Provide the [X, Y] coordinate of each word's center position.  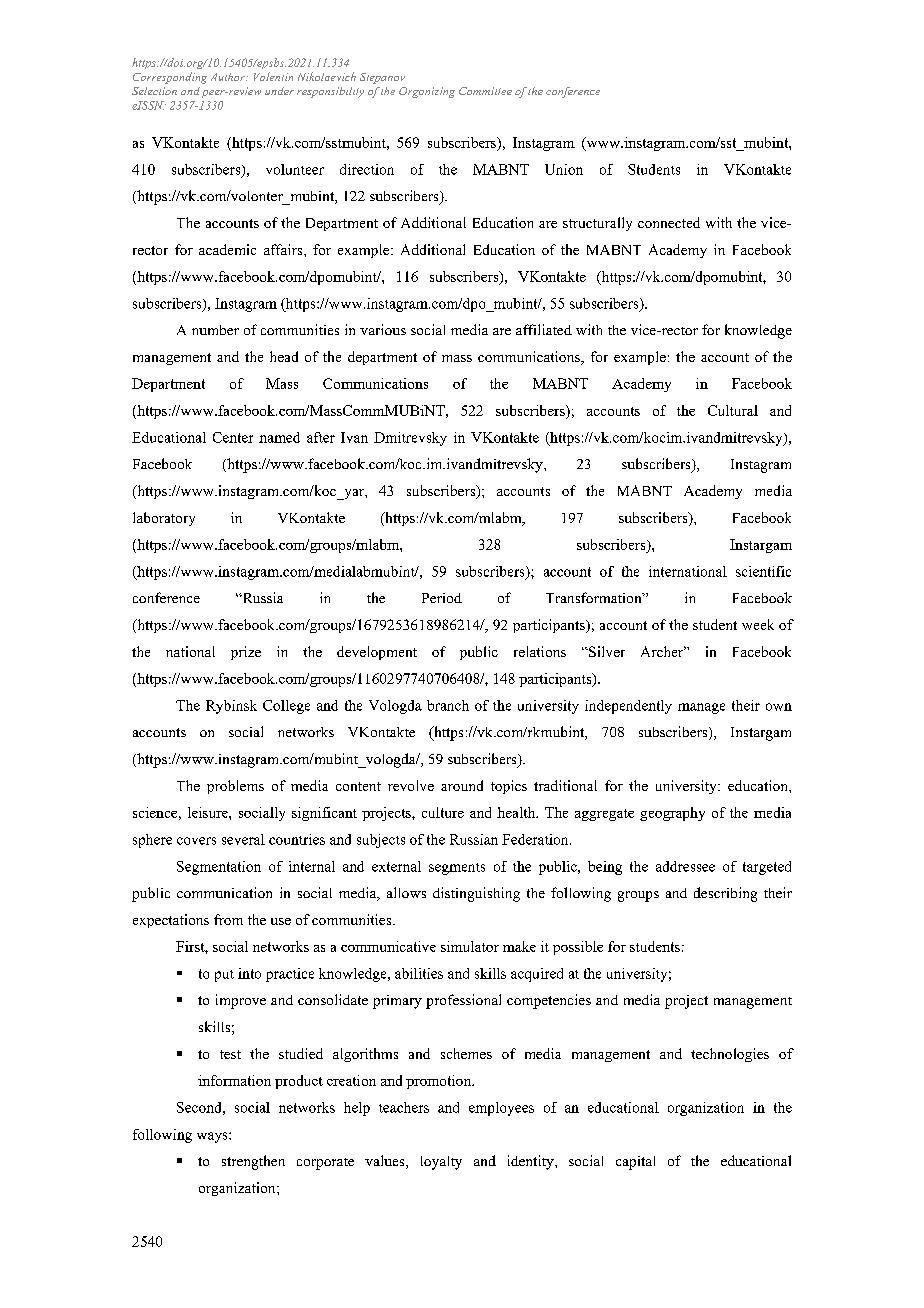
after [321, 437]
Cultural [733, 410]
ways [213, 1137]
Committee [485, 91]
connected [669, 222]
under [279, 91]
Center [233, 437]
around [462, 785]
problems [235, 787]
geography [672, 814]
